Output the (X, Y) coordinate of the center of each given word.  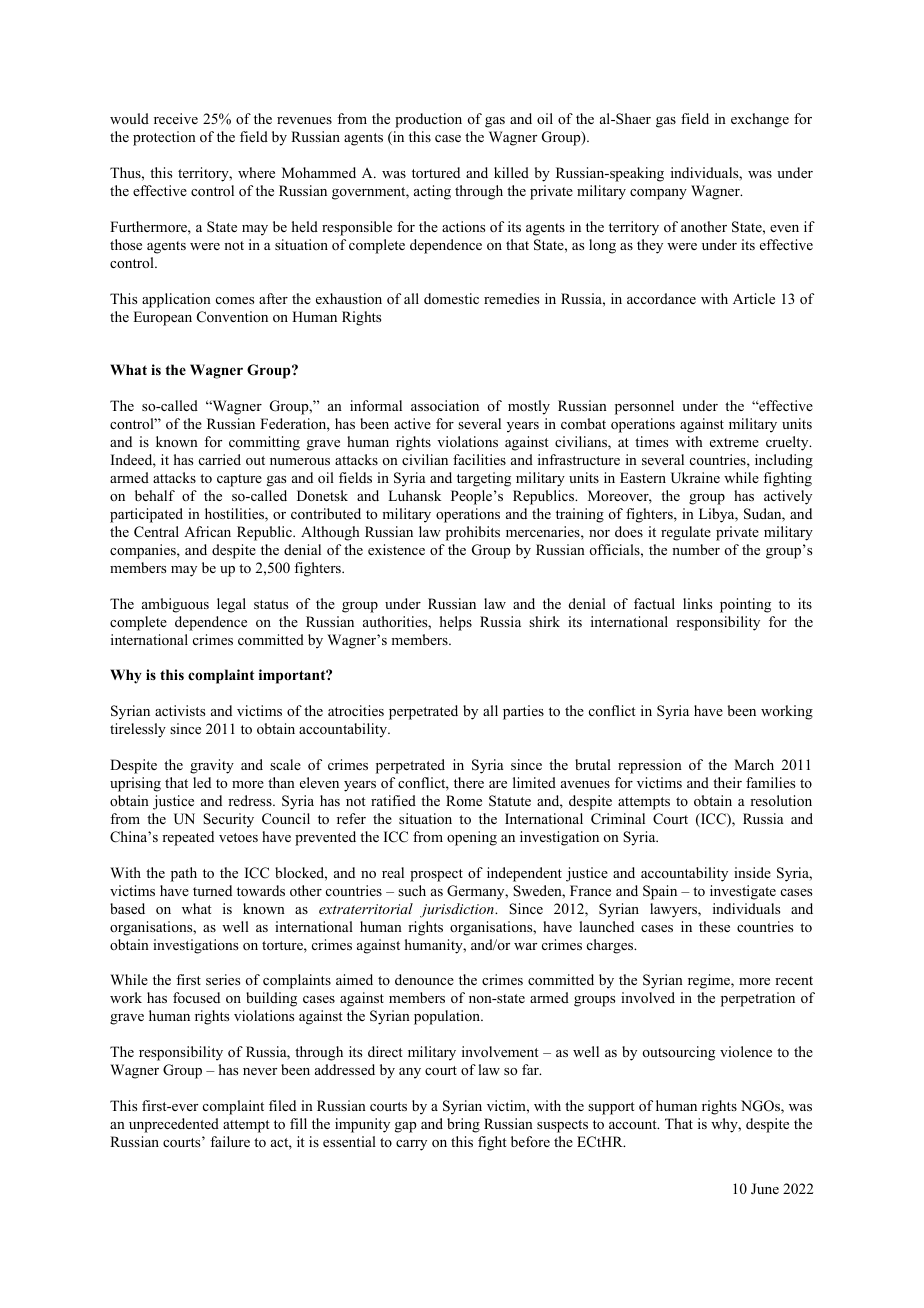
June (765, 1189)
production (428, 120)
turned (212, 890)
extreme (734, 442)
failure (230, 1141)
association (445, 405)
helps (456, 623)
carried (220, 459)
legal (231, 605)
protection (164, 138)
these (714, 926)
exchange (760, 120)
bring (463, 1125)
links (697, 603)
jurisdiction (458, 910)
